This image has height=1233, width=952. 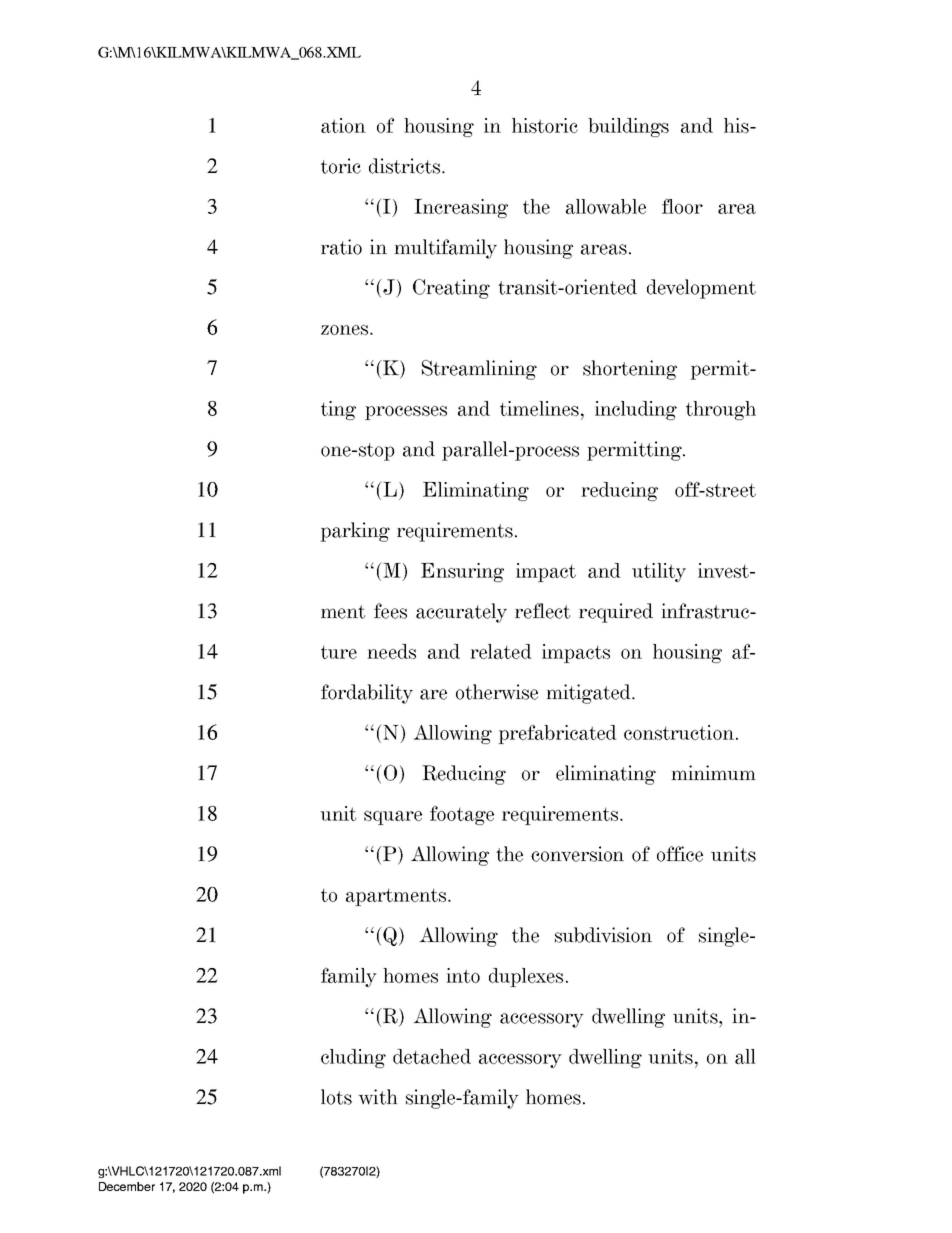 What do you see at coordinates (462, 572) in the image?
I see `Ensuring` at bounding box center [462, 572].
